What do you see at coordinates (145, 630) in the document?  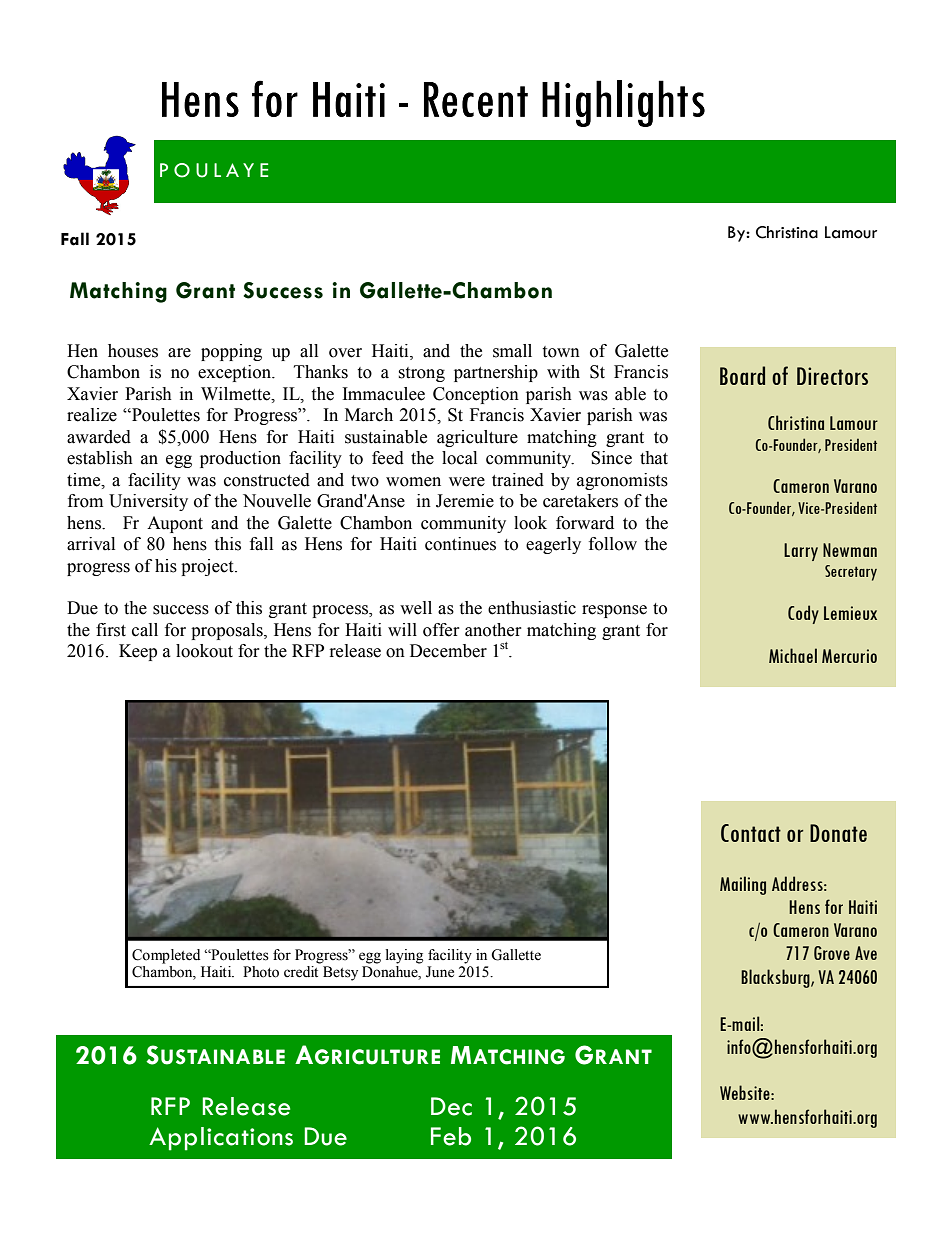 I see `call` at bounding box center [145, 630].
